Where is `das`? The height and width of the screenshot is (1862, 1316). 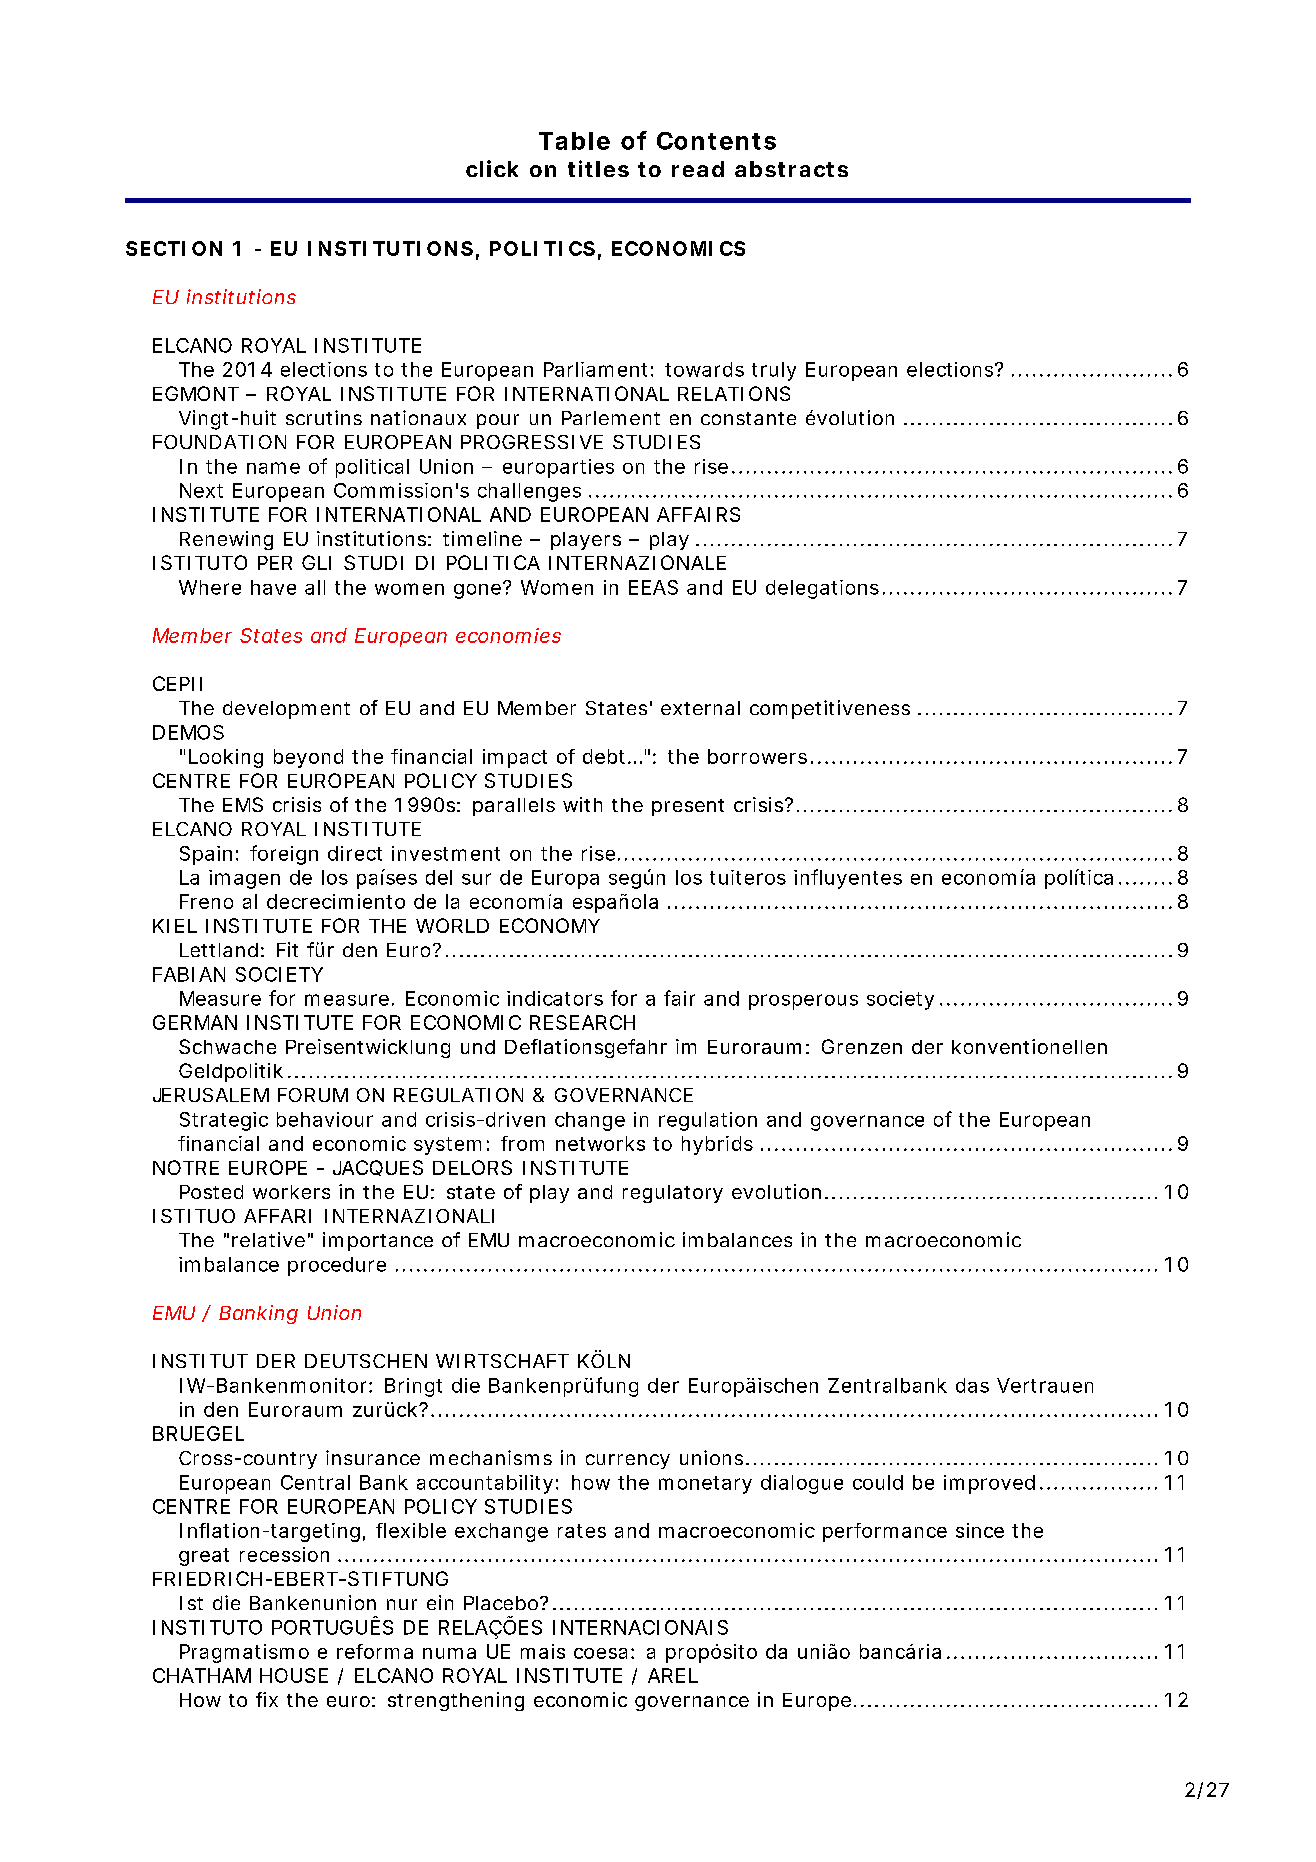 das is located at coordinates (972, 1385).
